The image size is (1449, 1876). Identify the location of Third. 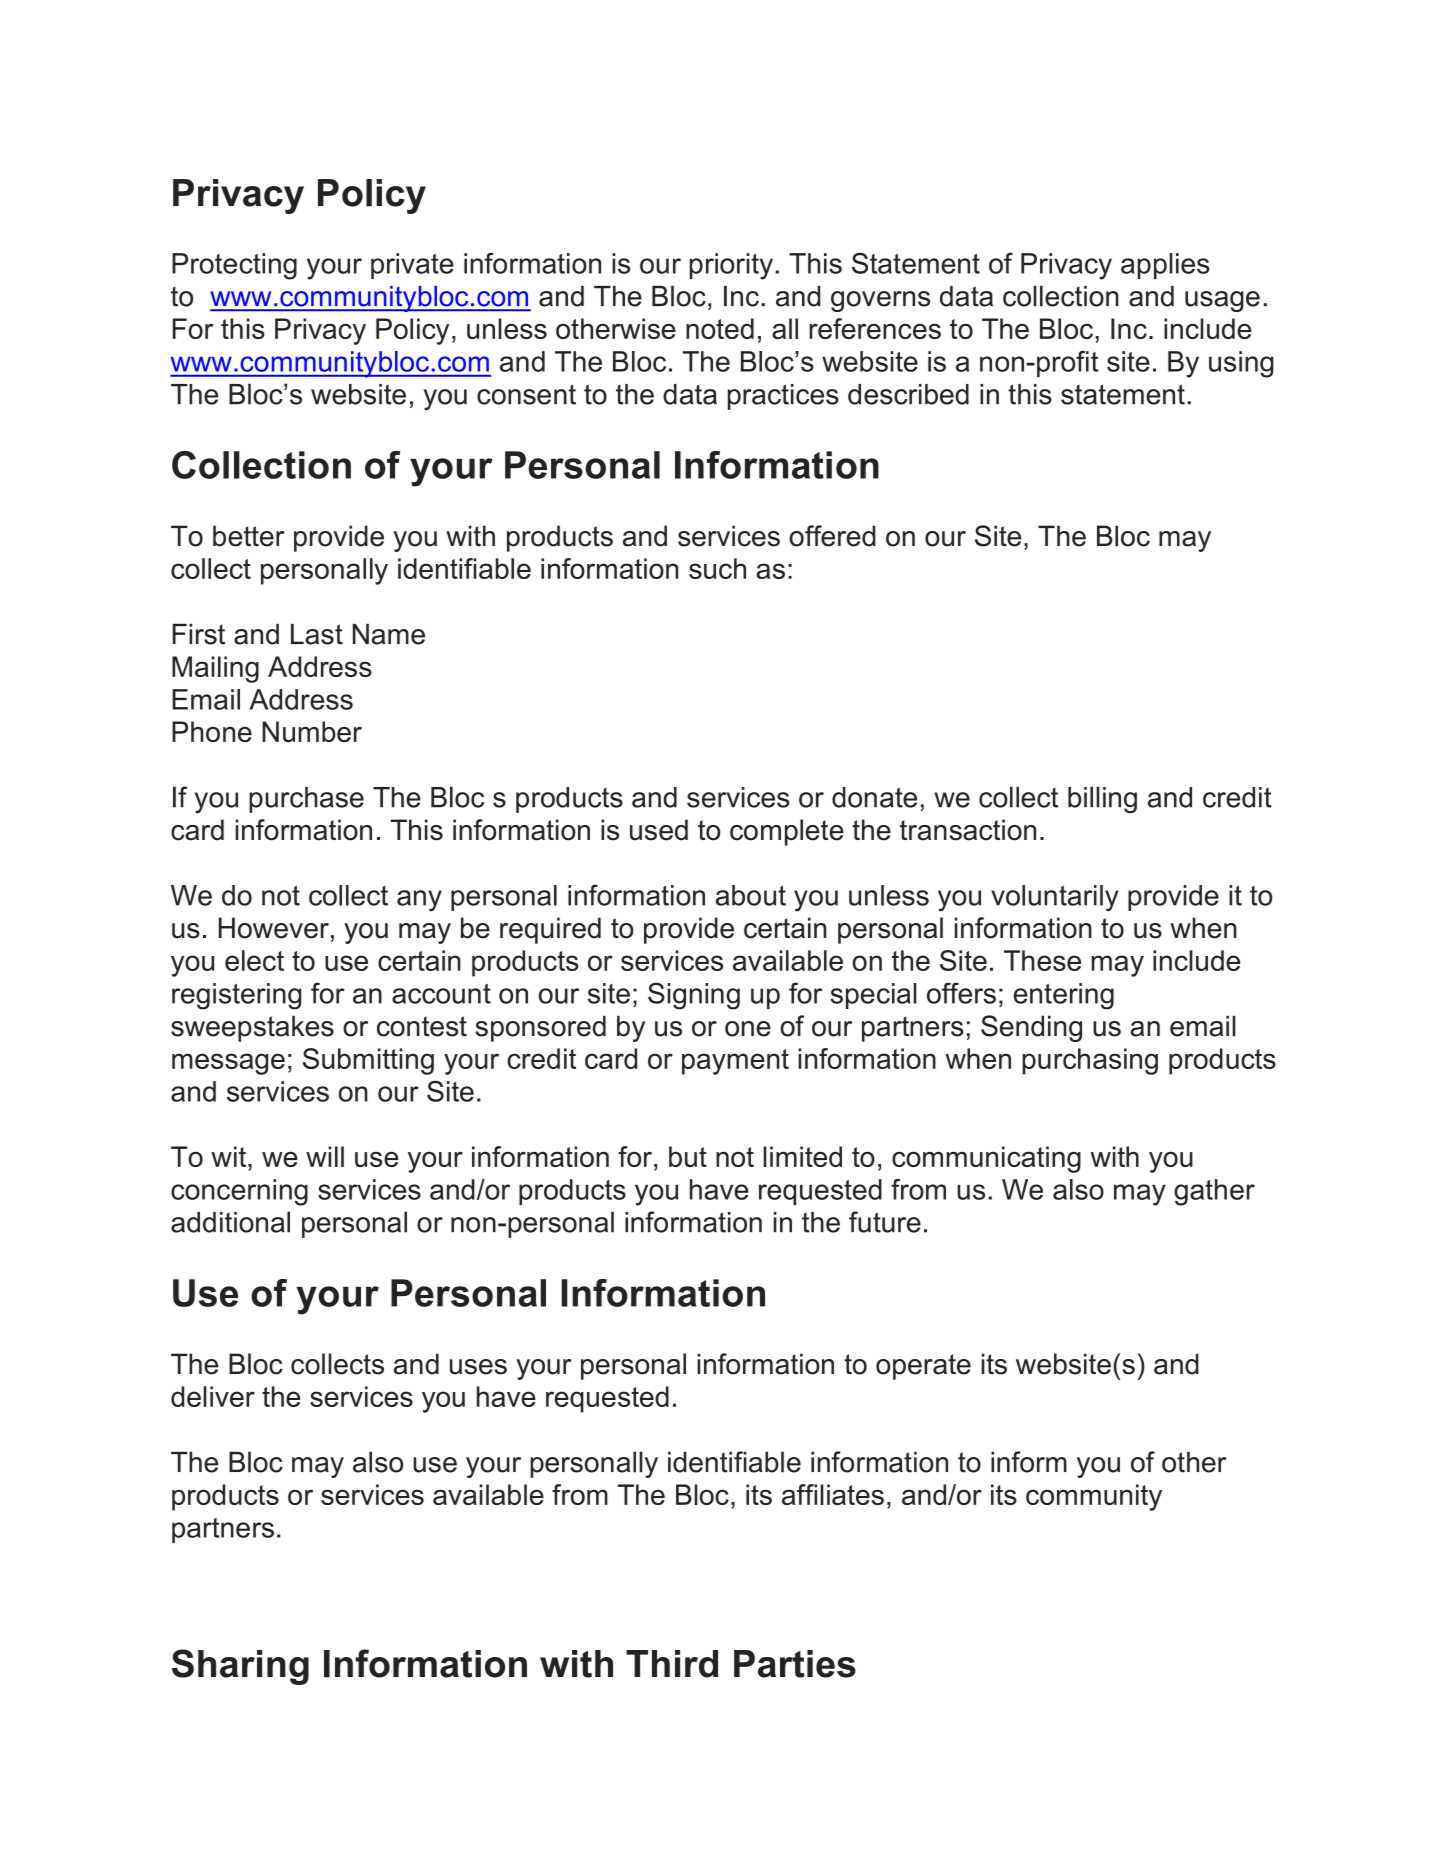
(672, 1664).
